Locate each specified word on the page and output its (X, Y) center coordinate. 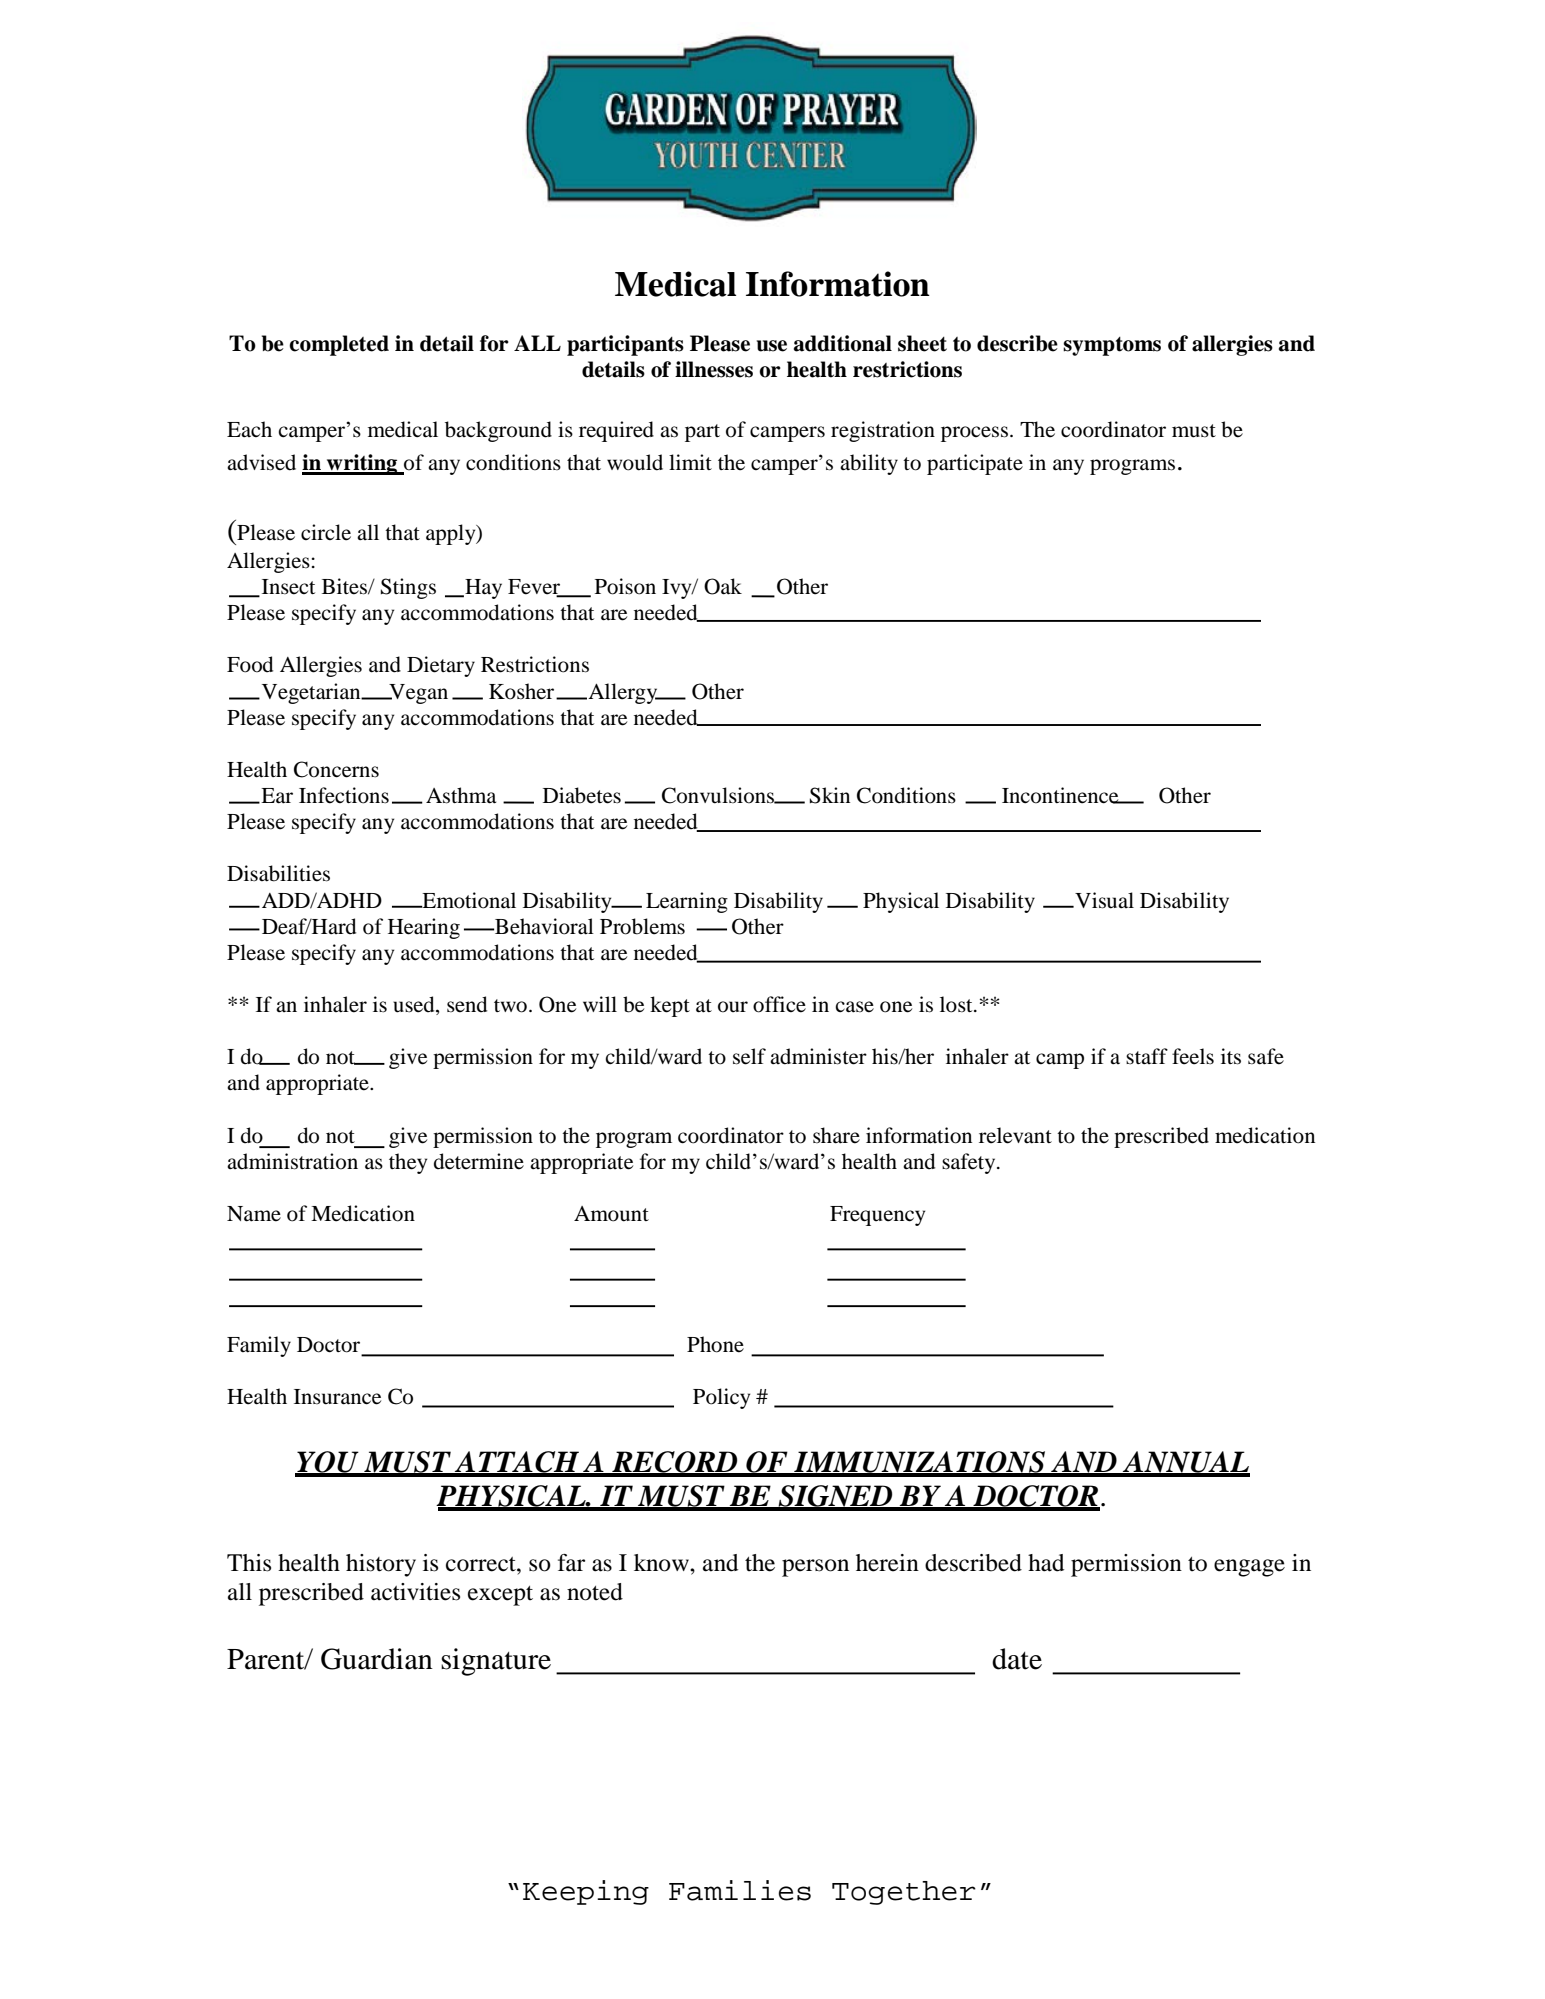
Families (740, 1890)
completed (339, 345)
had (1046, 1563)
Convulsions (719, 795)
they (408, 1163)
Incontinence (1061, 795)
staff (1147, 1056)
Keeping (586, 1892)
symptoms (1112, 346)
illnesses (714, 369)
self (749, 1056)
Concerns (336, 769)
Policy (721, 1398)
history (381, 1565)
